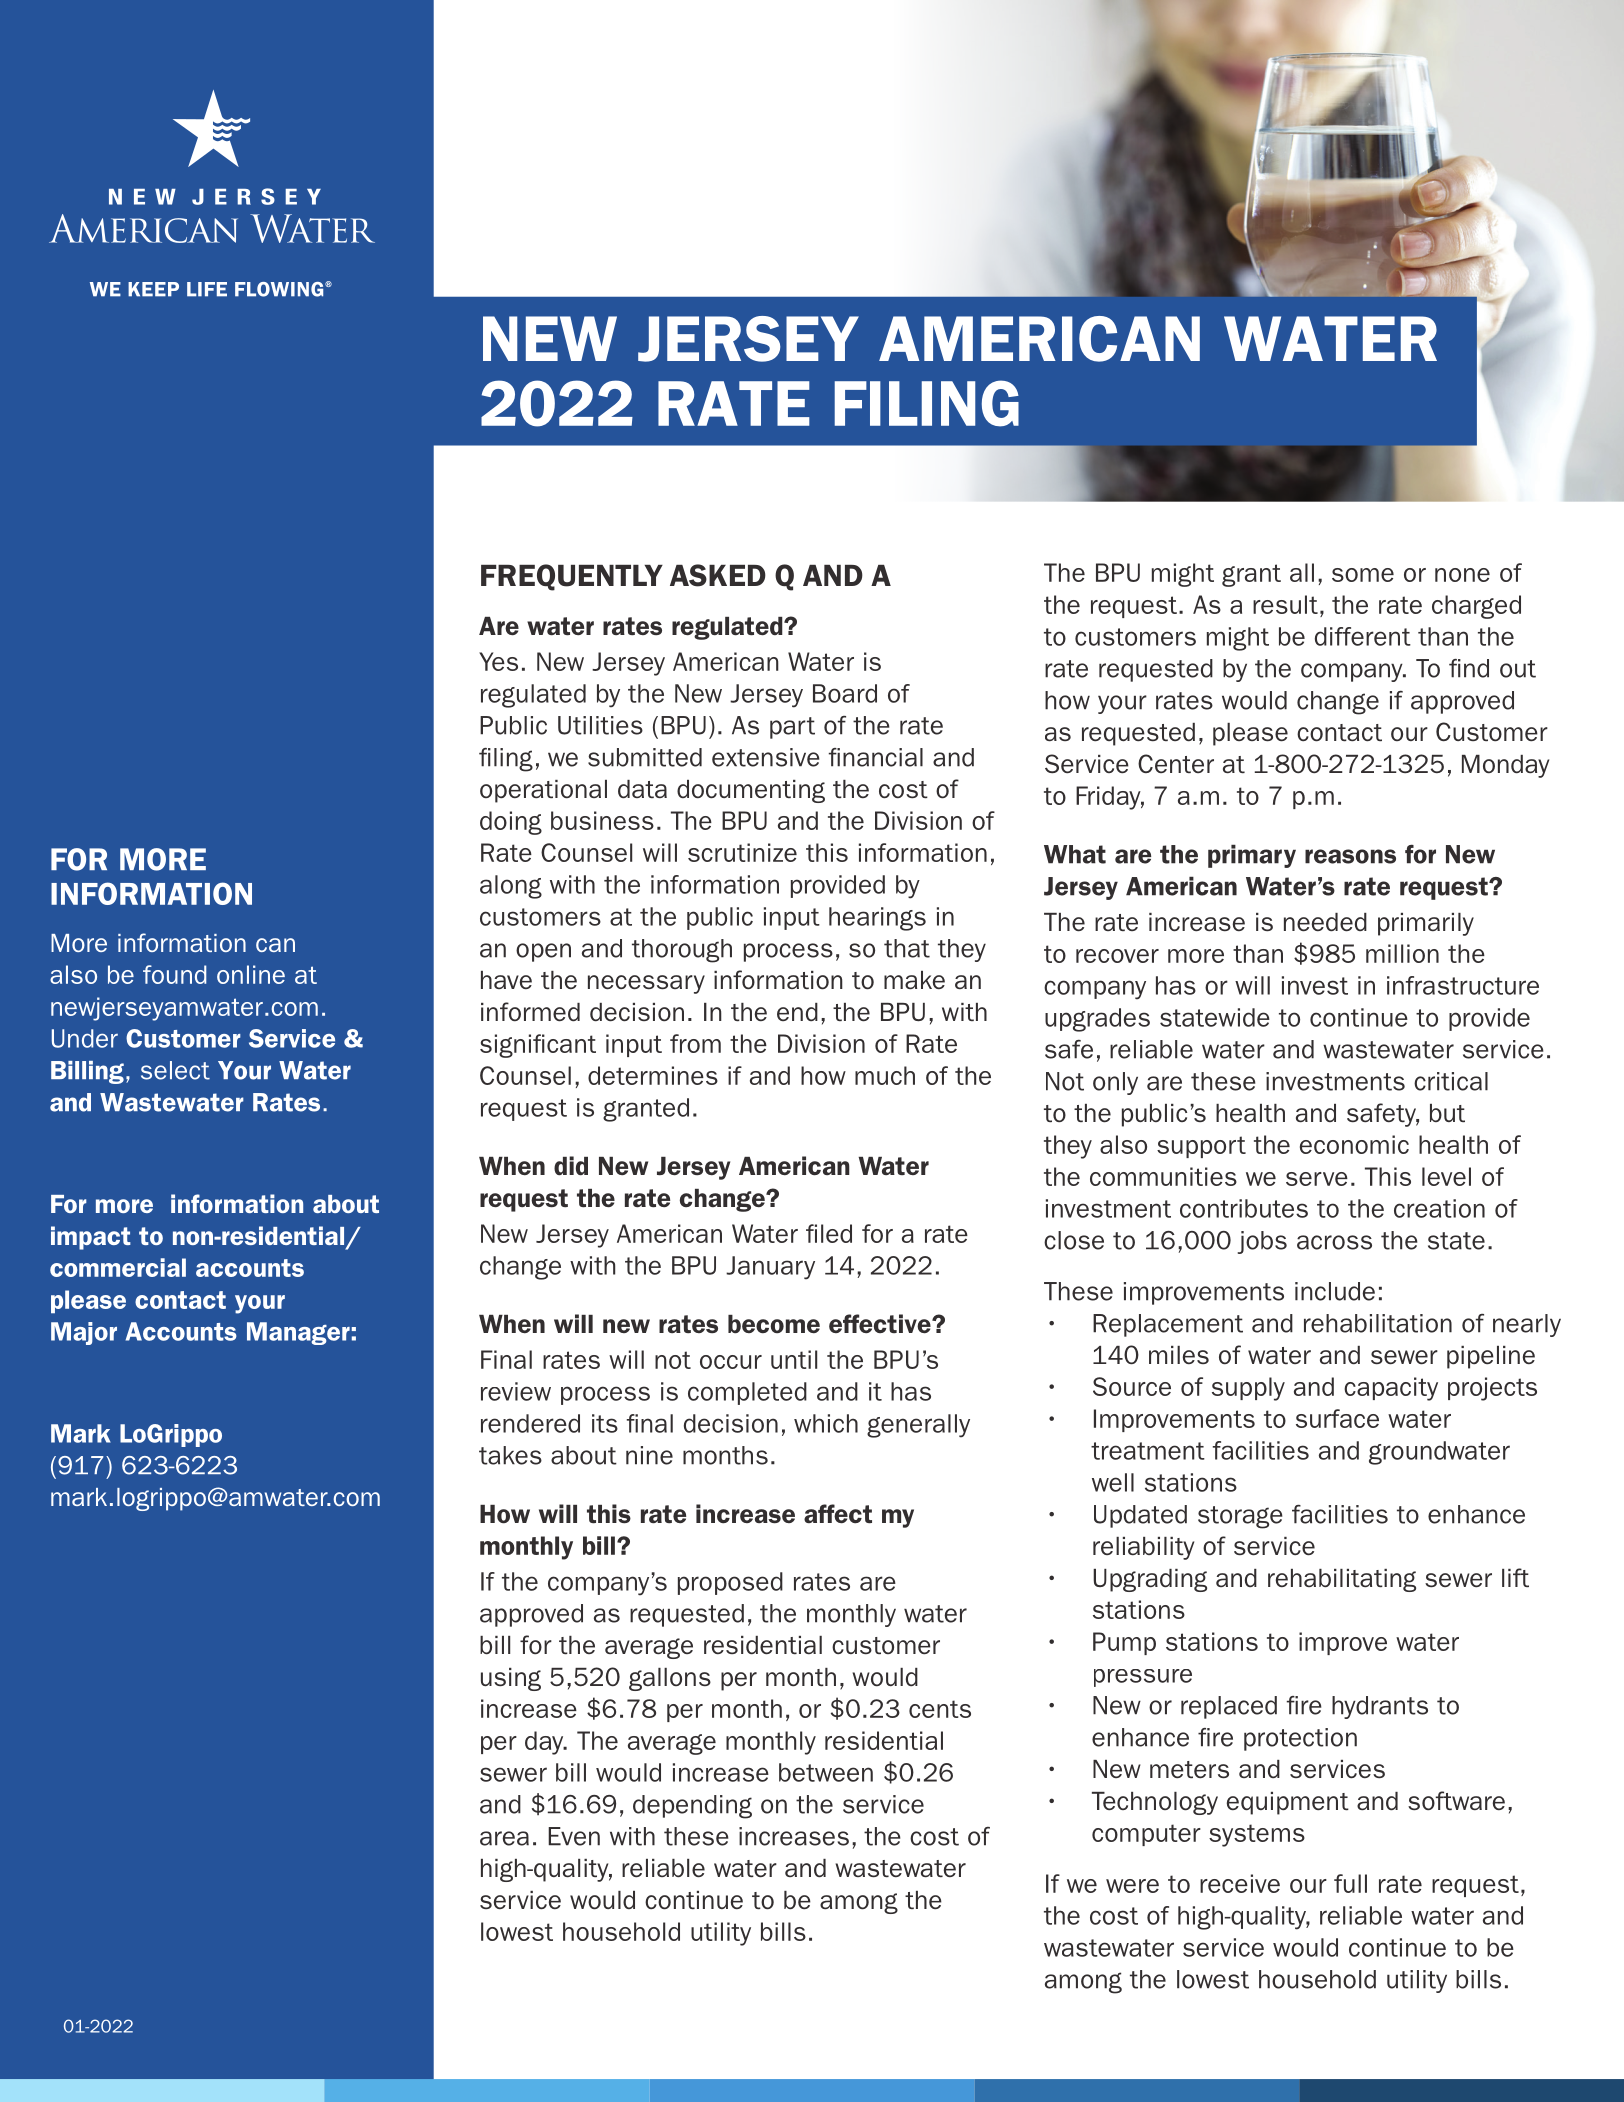 The image size is (1624, 2102). Describe the element at coordinates (504, 1838) in the image. I see `area` at that location.
